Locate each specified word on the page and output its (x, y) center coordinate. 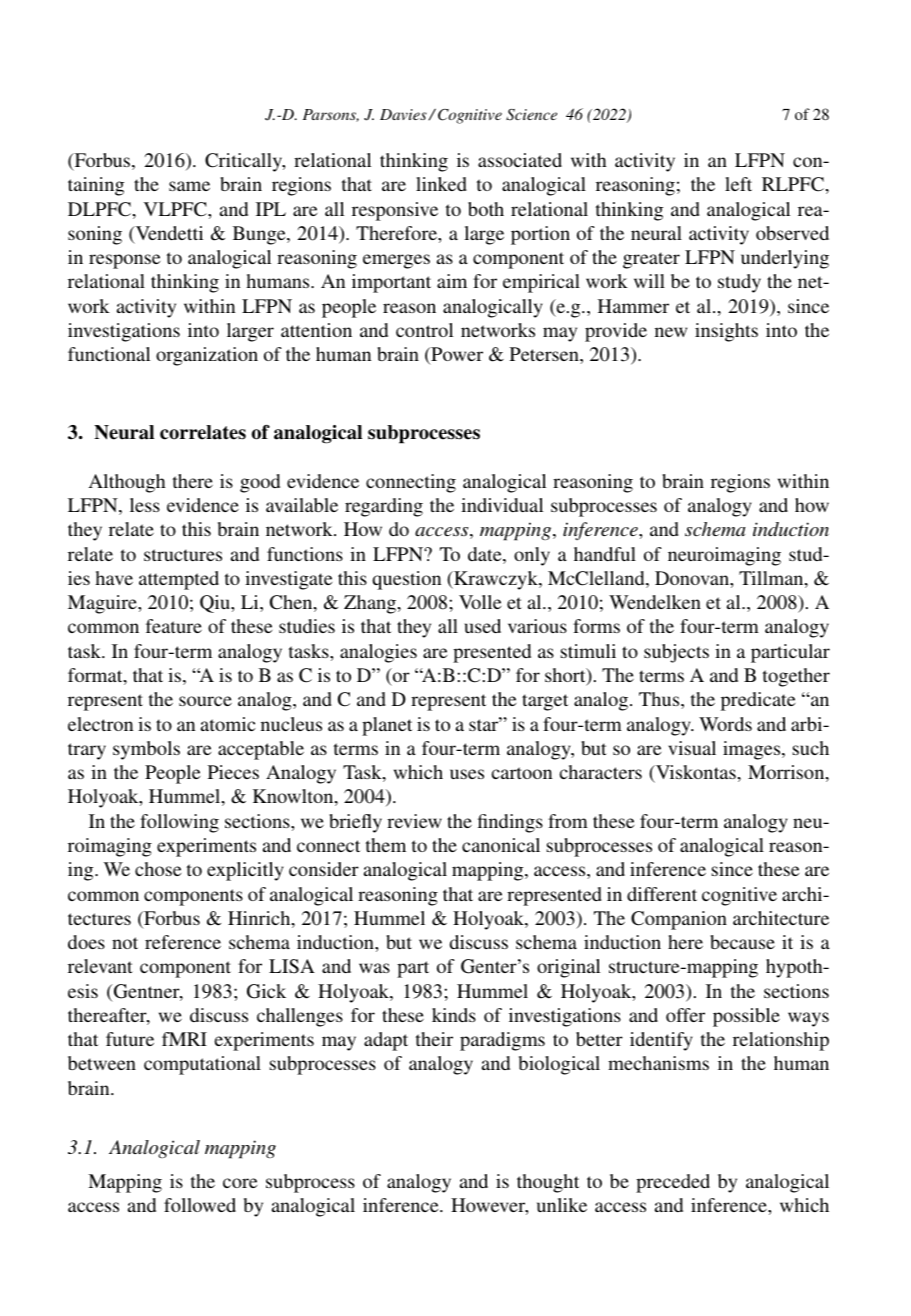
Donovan (693, 578)
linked (441, 184)
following (179, 823)
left (738, 184)
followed (200, 1205)
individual (502, 505)
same (189, 186)
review (414, 821)
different (662, 894)
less (145, 505)
